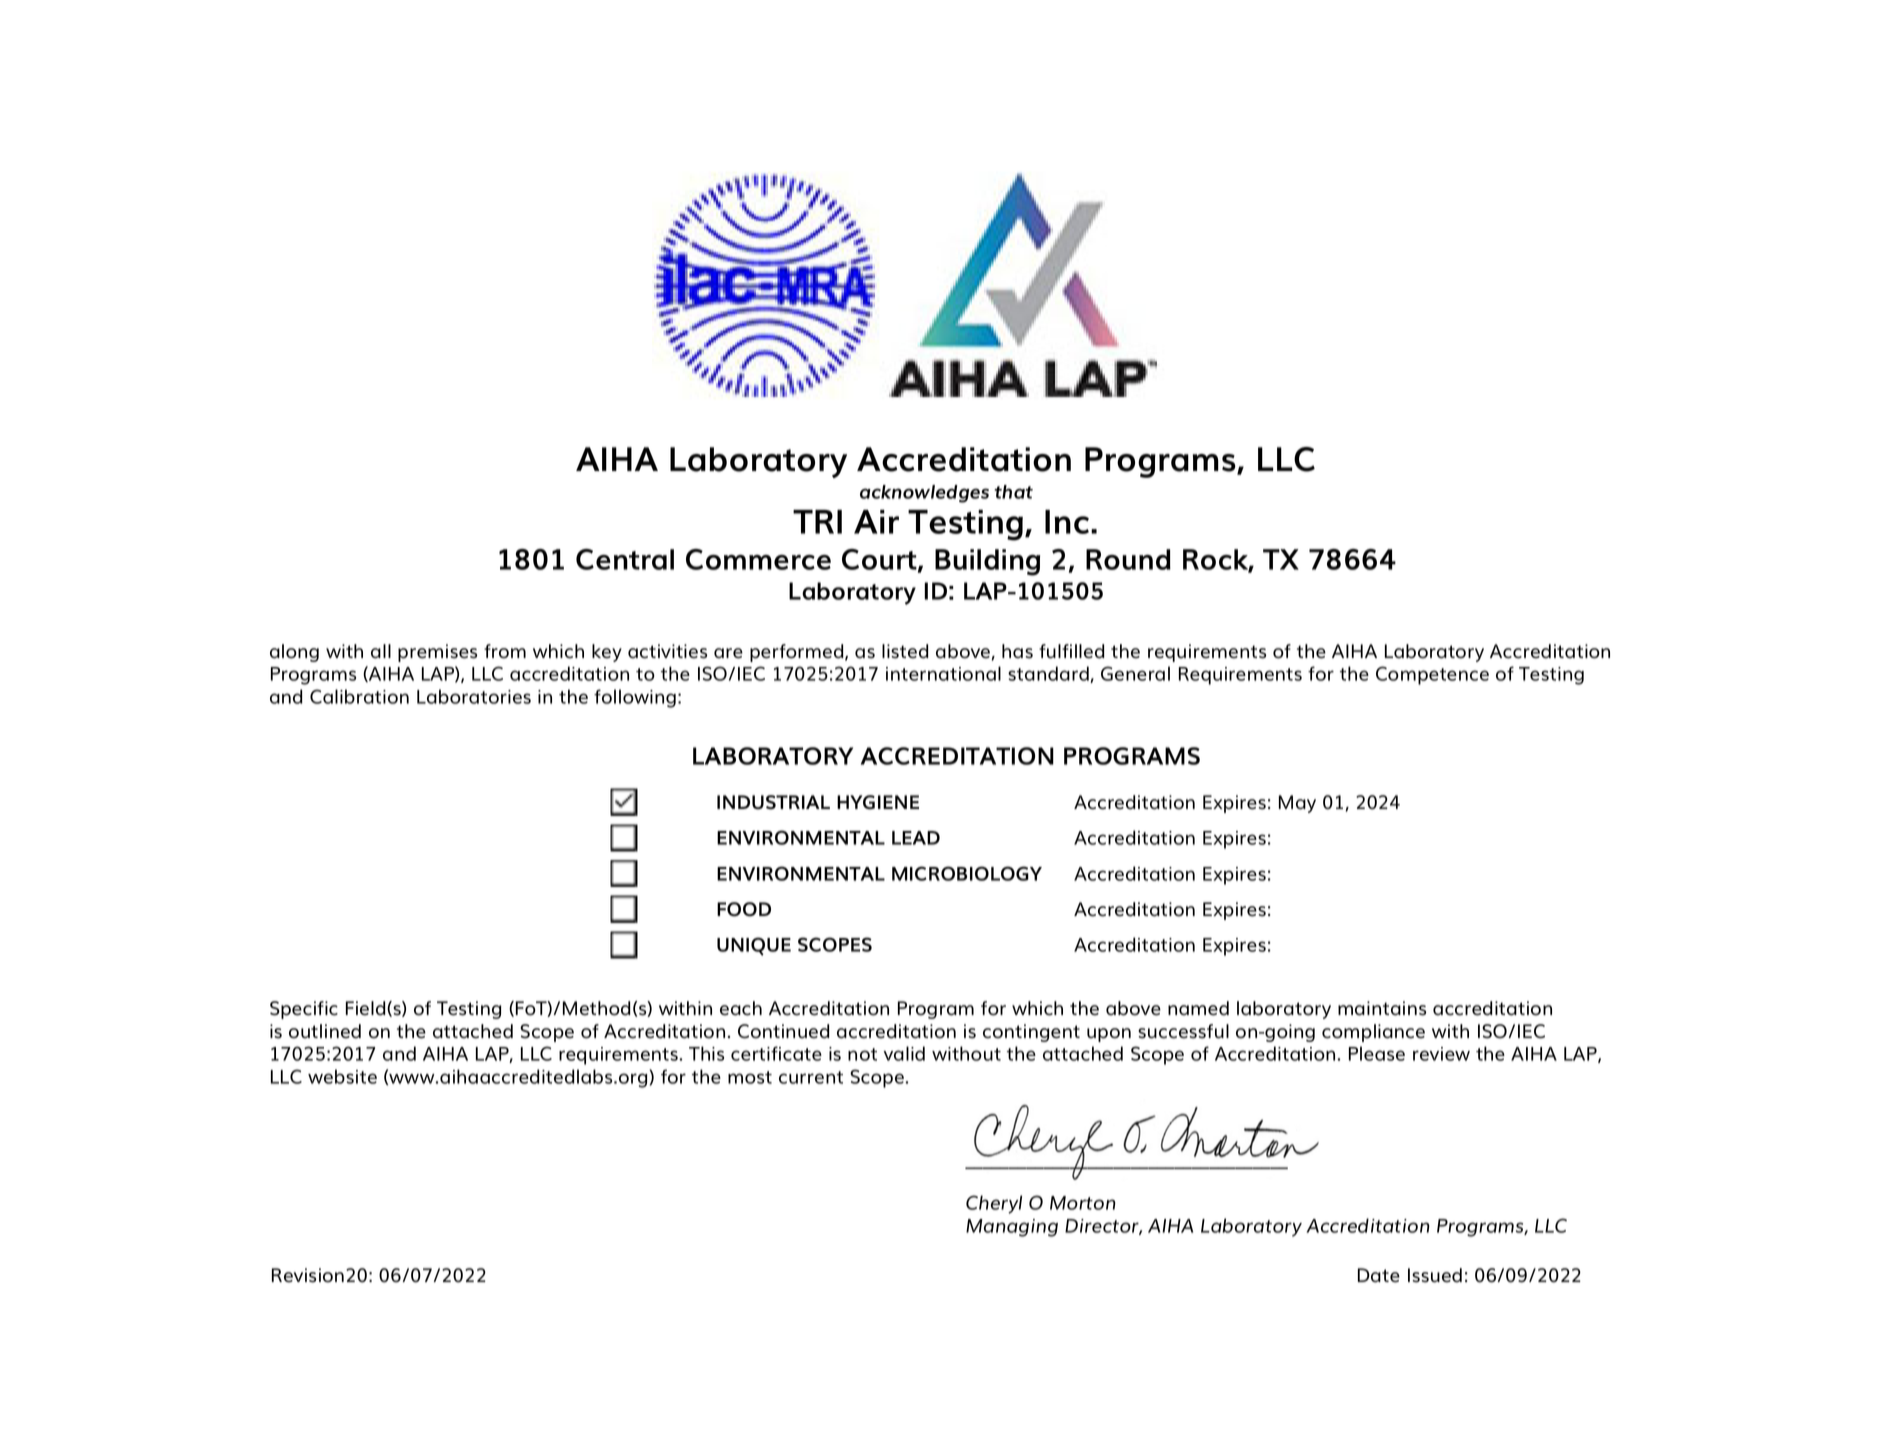 The width and height of the screenshot is (1879, 1452). I want to click on Air, so click(876, 522).
